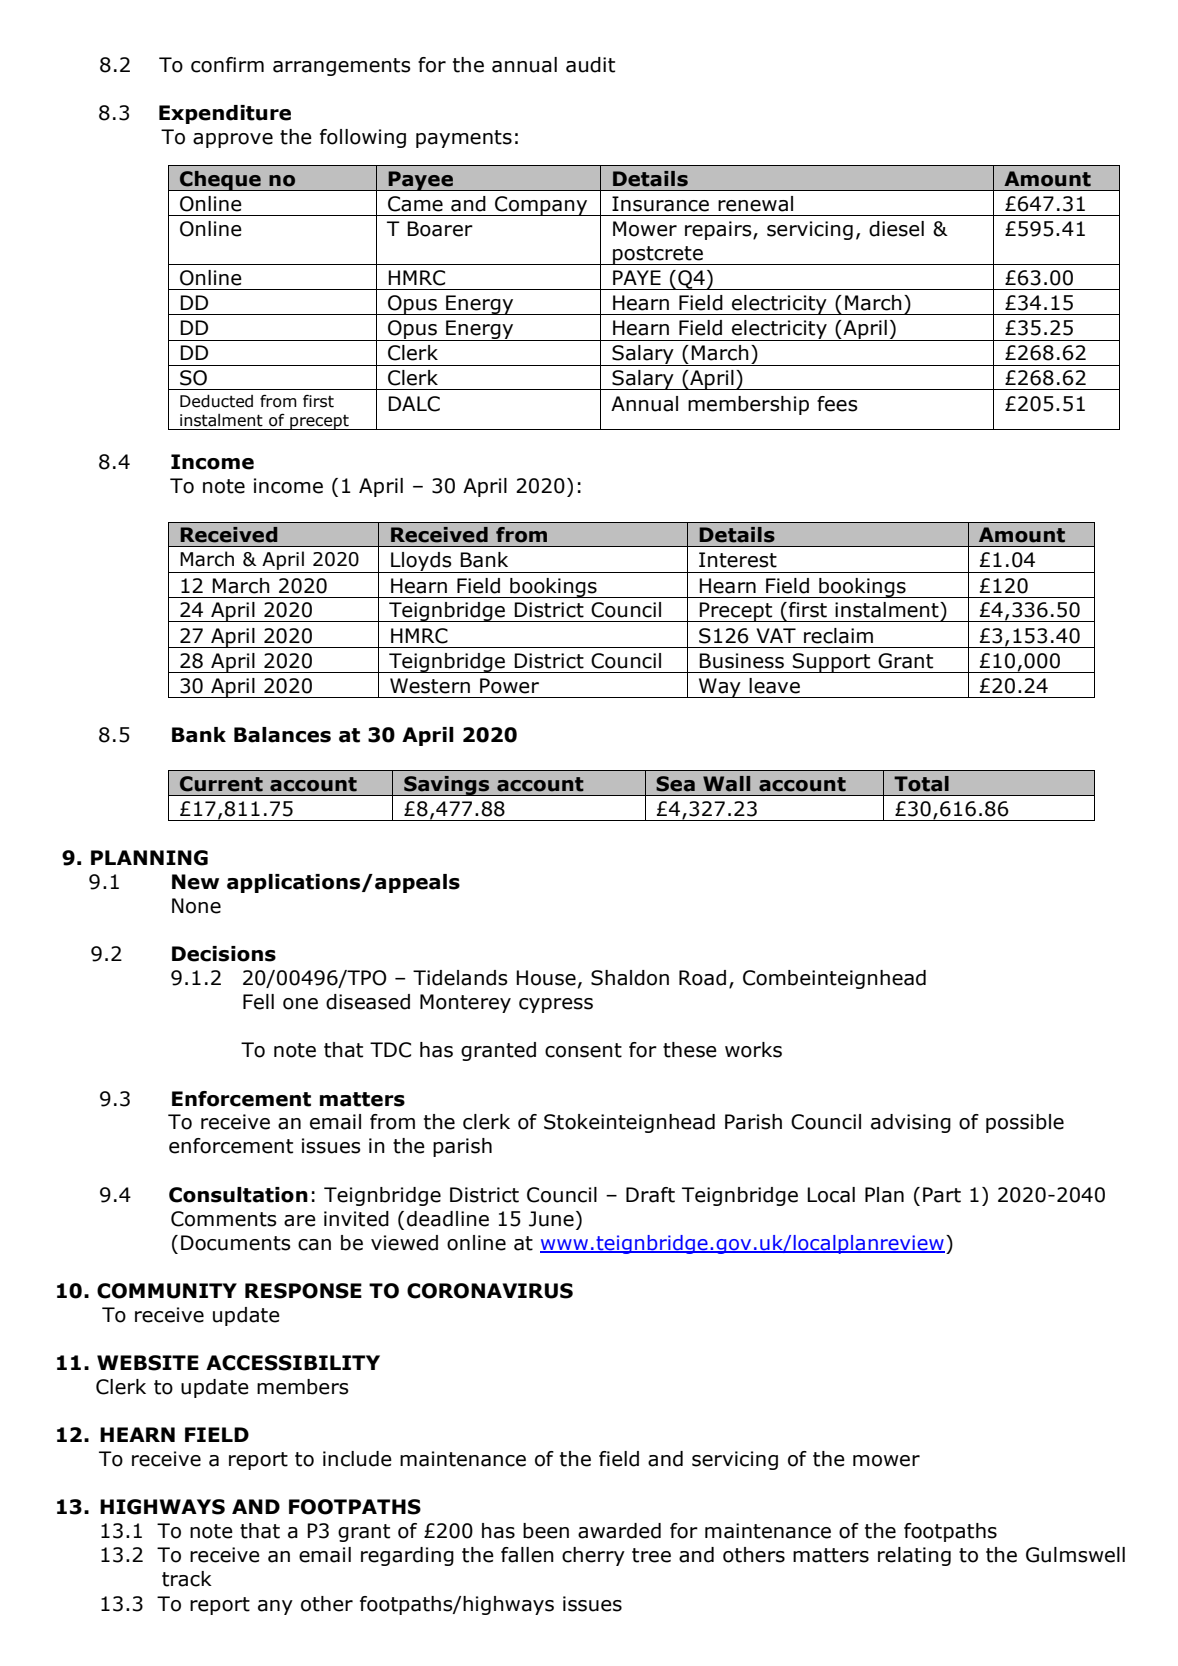 The height and width of the document is (1666, 1178). I want to click on advising, so click(911, 1123).
